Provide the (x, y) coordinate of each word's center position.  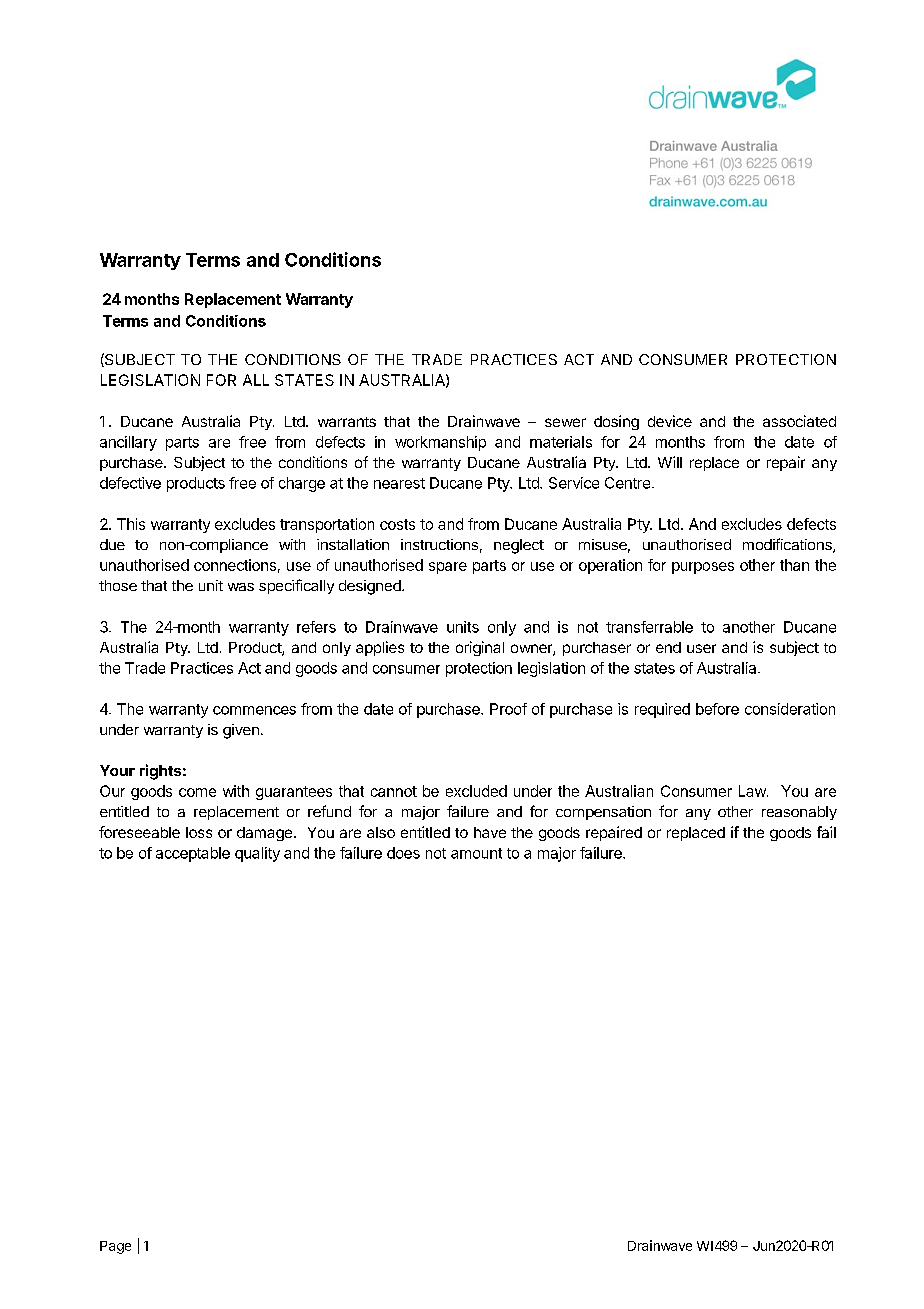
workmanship (440, 443)
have (490, 832)
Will (670, 462)
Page (115, 1247)
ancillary (128, 443)
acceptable (193, 854)
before (717, 709)
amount (476, 853)
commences (254, 710)
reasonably (799, 813)
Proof (508, 709)
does (403, 853)
